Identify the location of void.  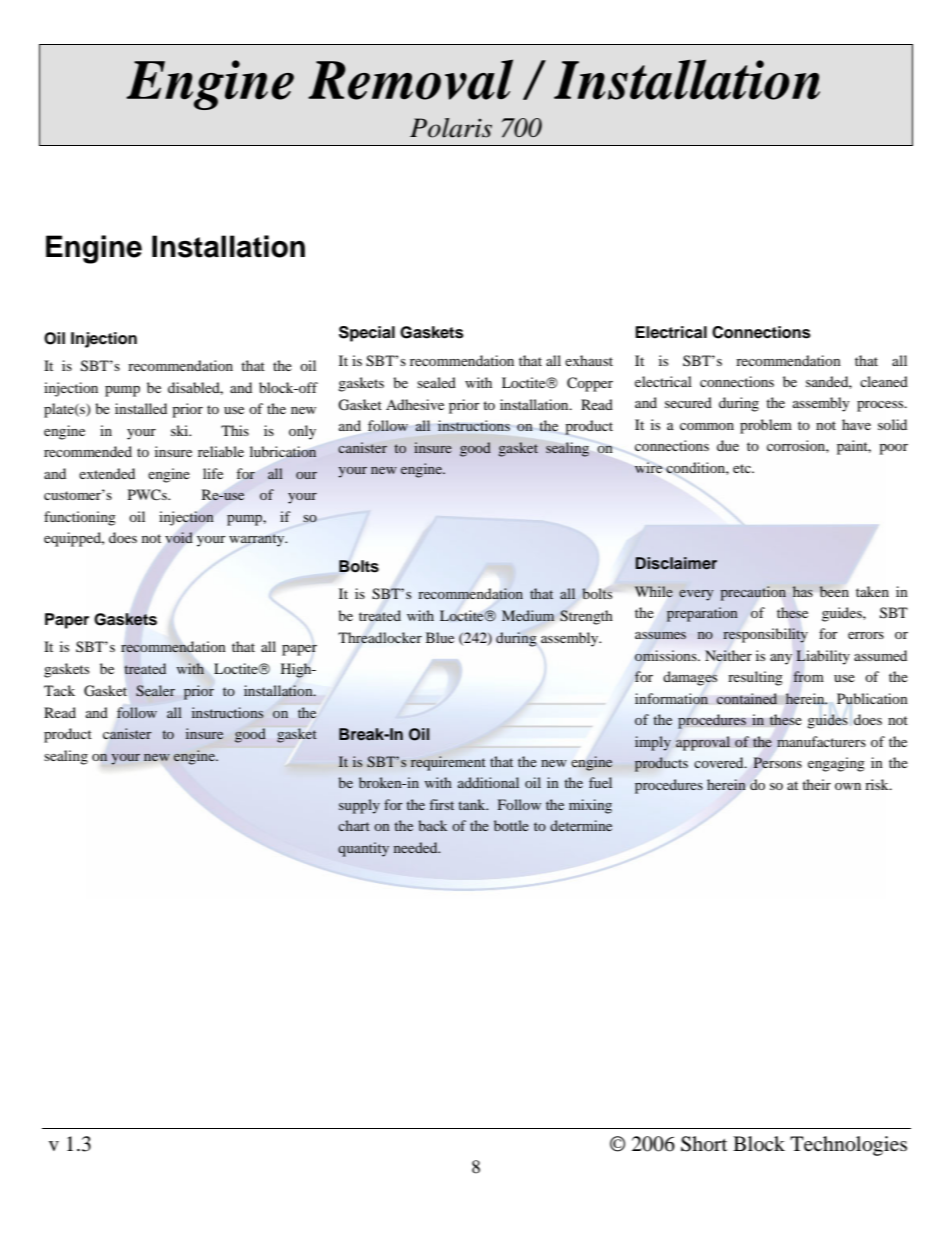
(178, 537).
